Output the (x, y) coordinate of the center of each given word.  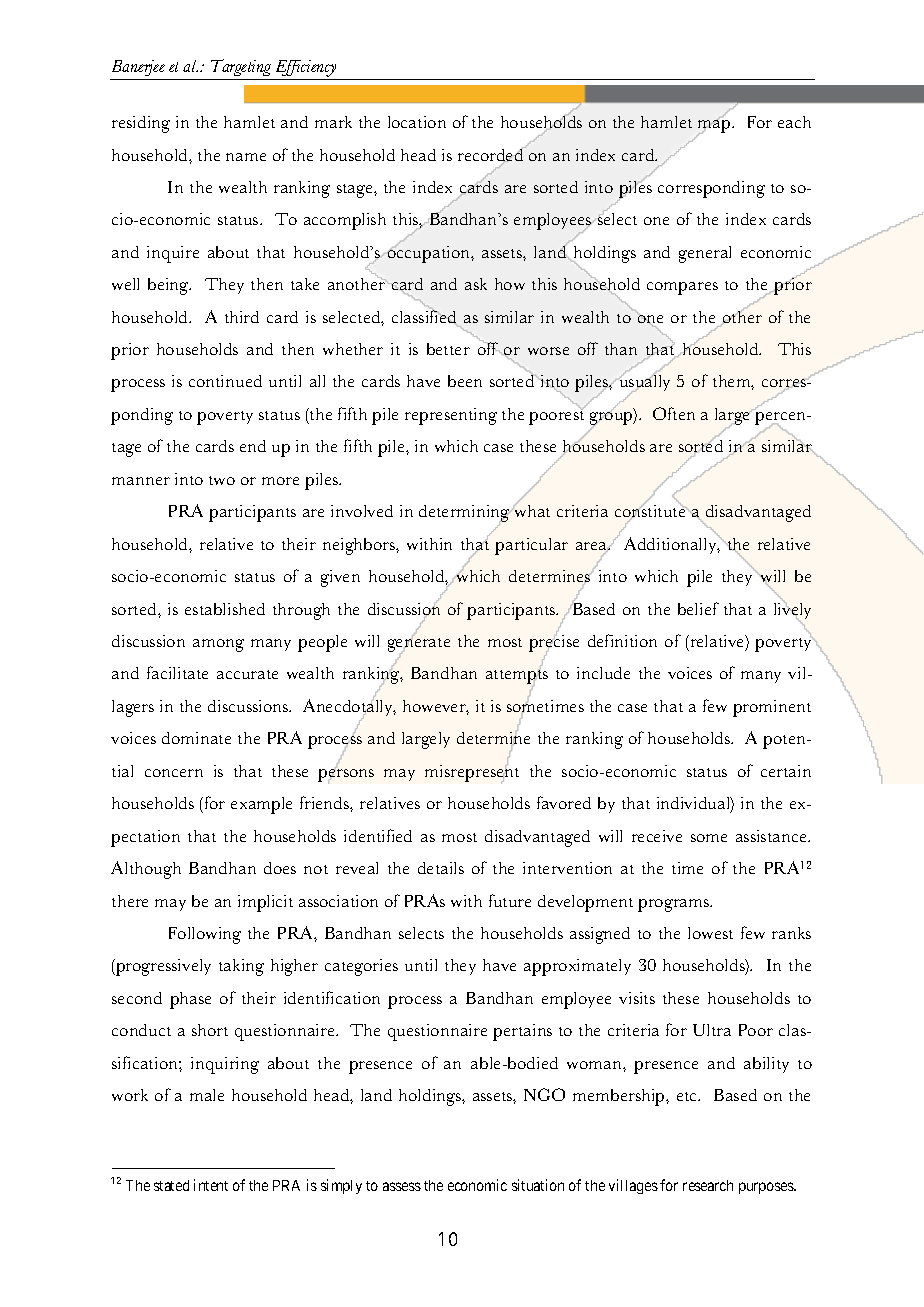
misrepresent (472, 773)
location (417, 122)
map (715, 127)
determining (465, 515)
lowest (710, 933)
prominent (772, 708)
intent (211, 1185)
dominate (196, 738)
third (242, 317)
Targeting (241, 69)
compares (682, 288)
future (510, 900)
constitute (651, 511)
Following (205, 935)
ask (476, 284)
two (222, 480)
